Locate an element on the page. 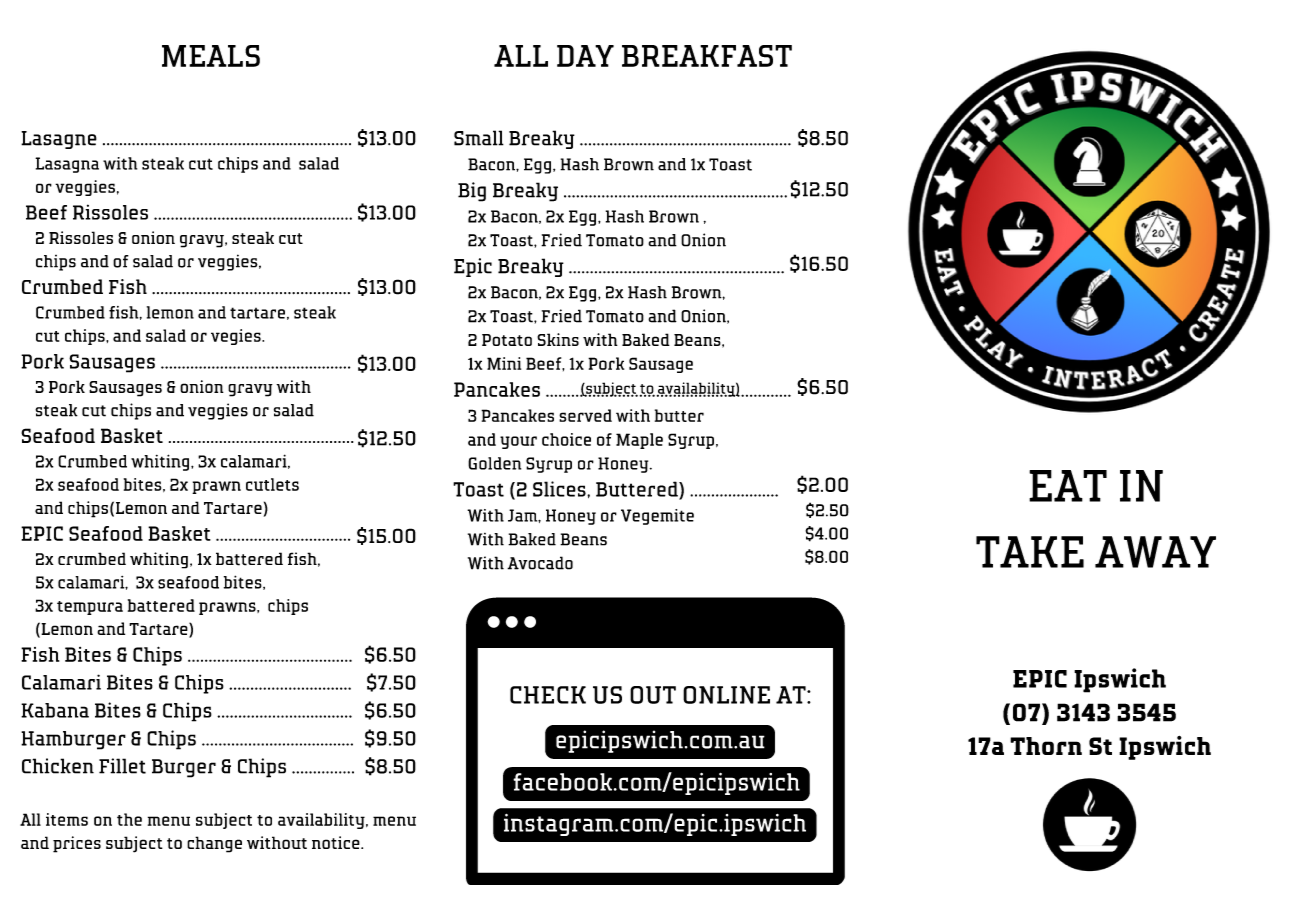 Image resolution: width=1307 pixels, height=924 pixels. Maple is located at coordinates (639, 441).
